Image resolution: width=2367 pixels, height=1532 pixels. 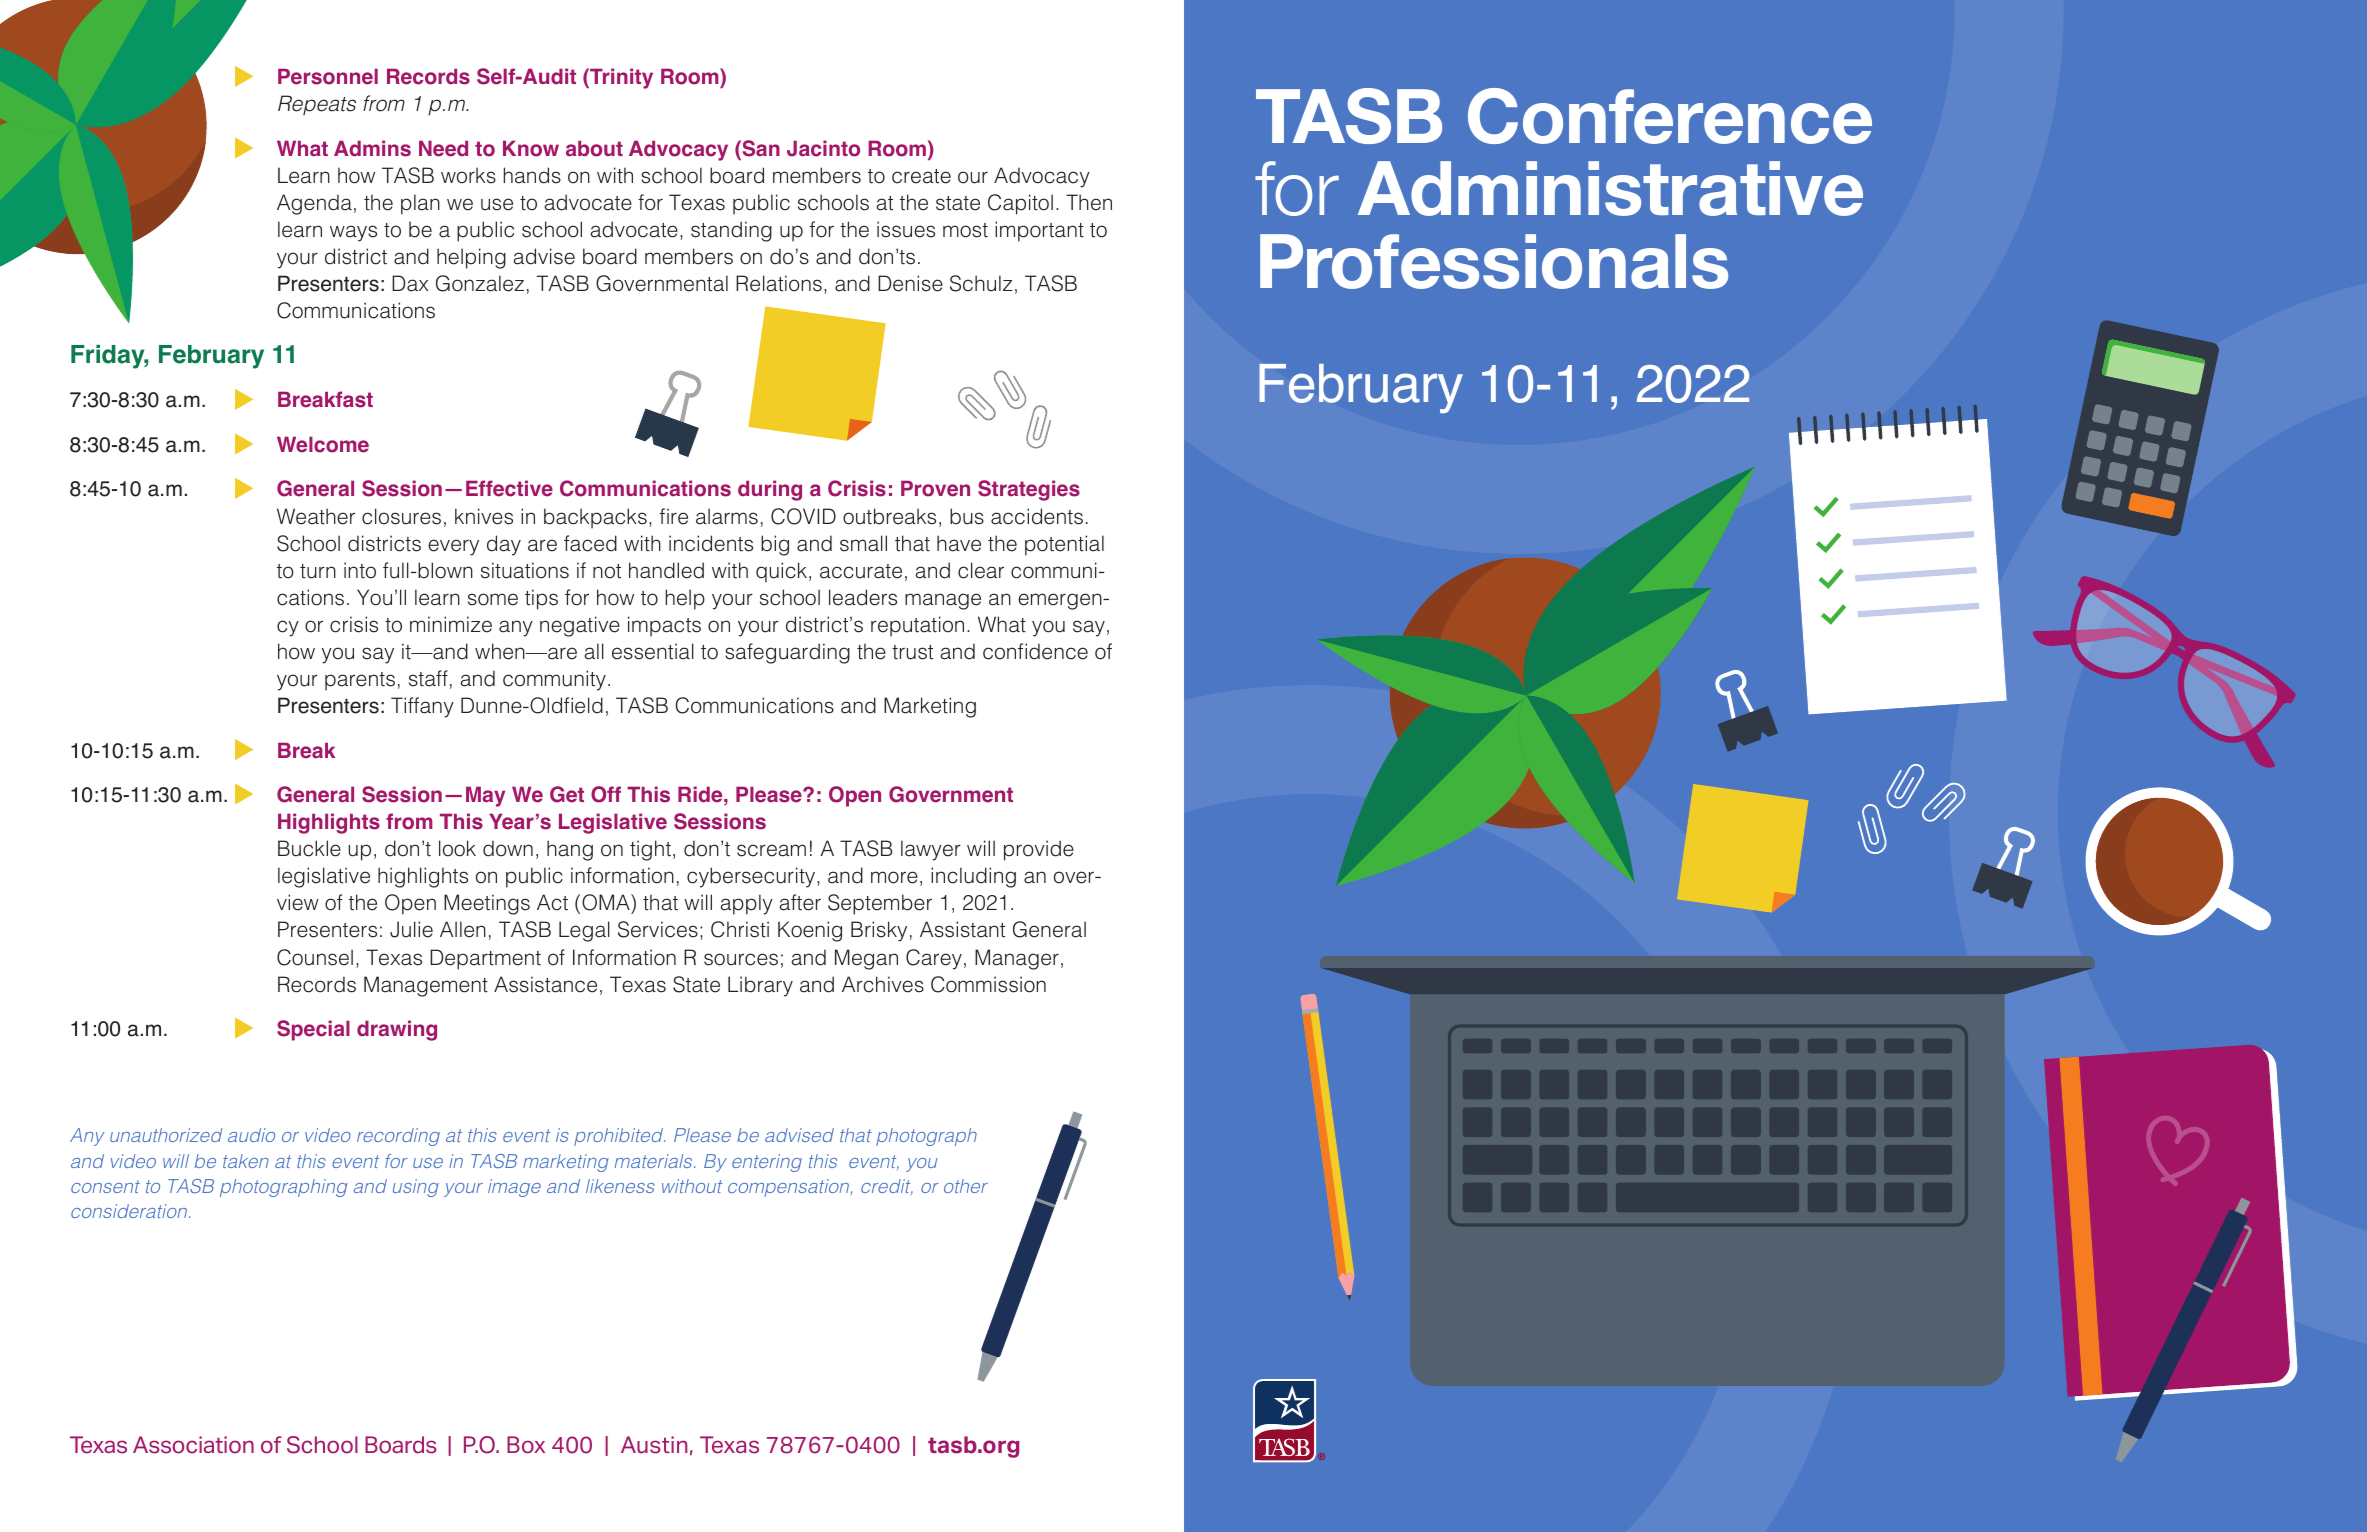 I want to click on other, so click(x=966, y=1186).
